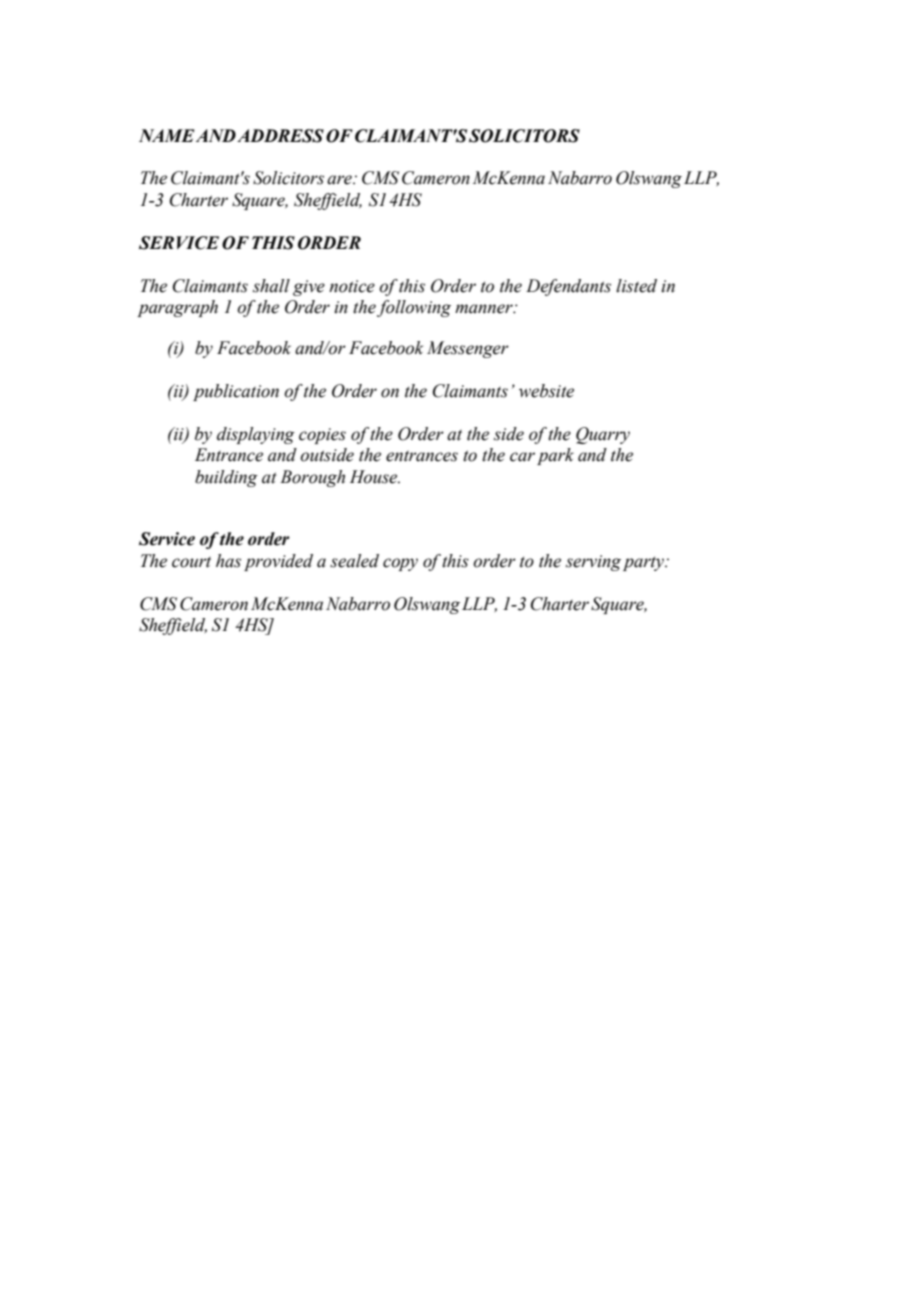 The width and height of the screenshot is (924, 1307). I want to click on publication, so click(236, 392).
